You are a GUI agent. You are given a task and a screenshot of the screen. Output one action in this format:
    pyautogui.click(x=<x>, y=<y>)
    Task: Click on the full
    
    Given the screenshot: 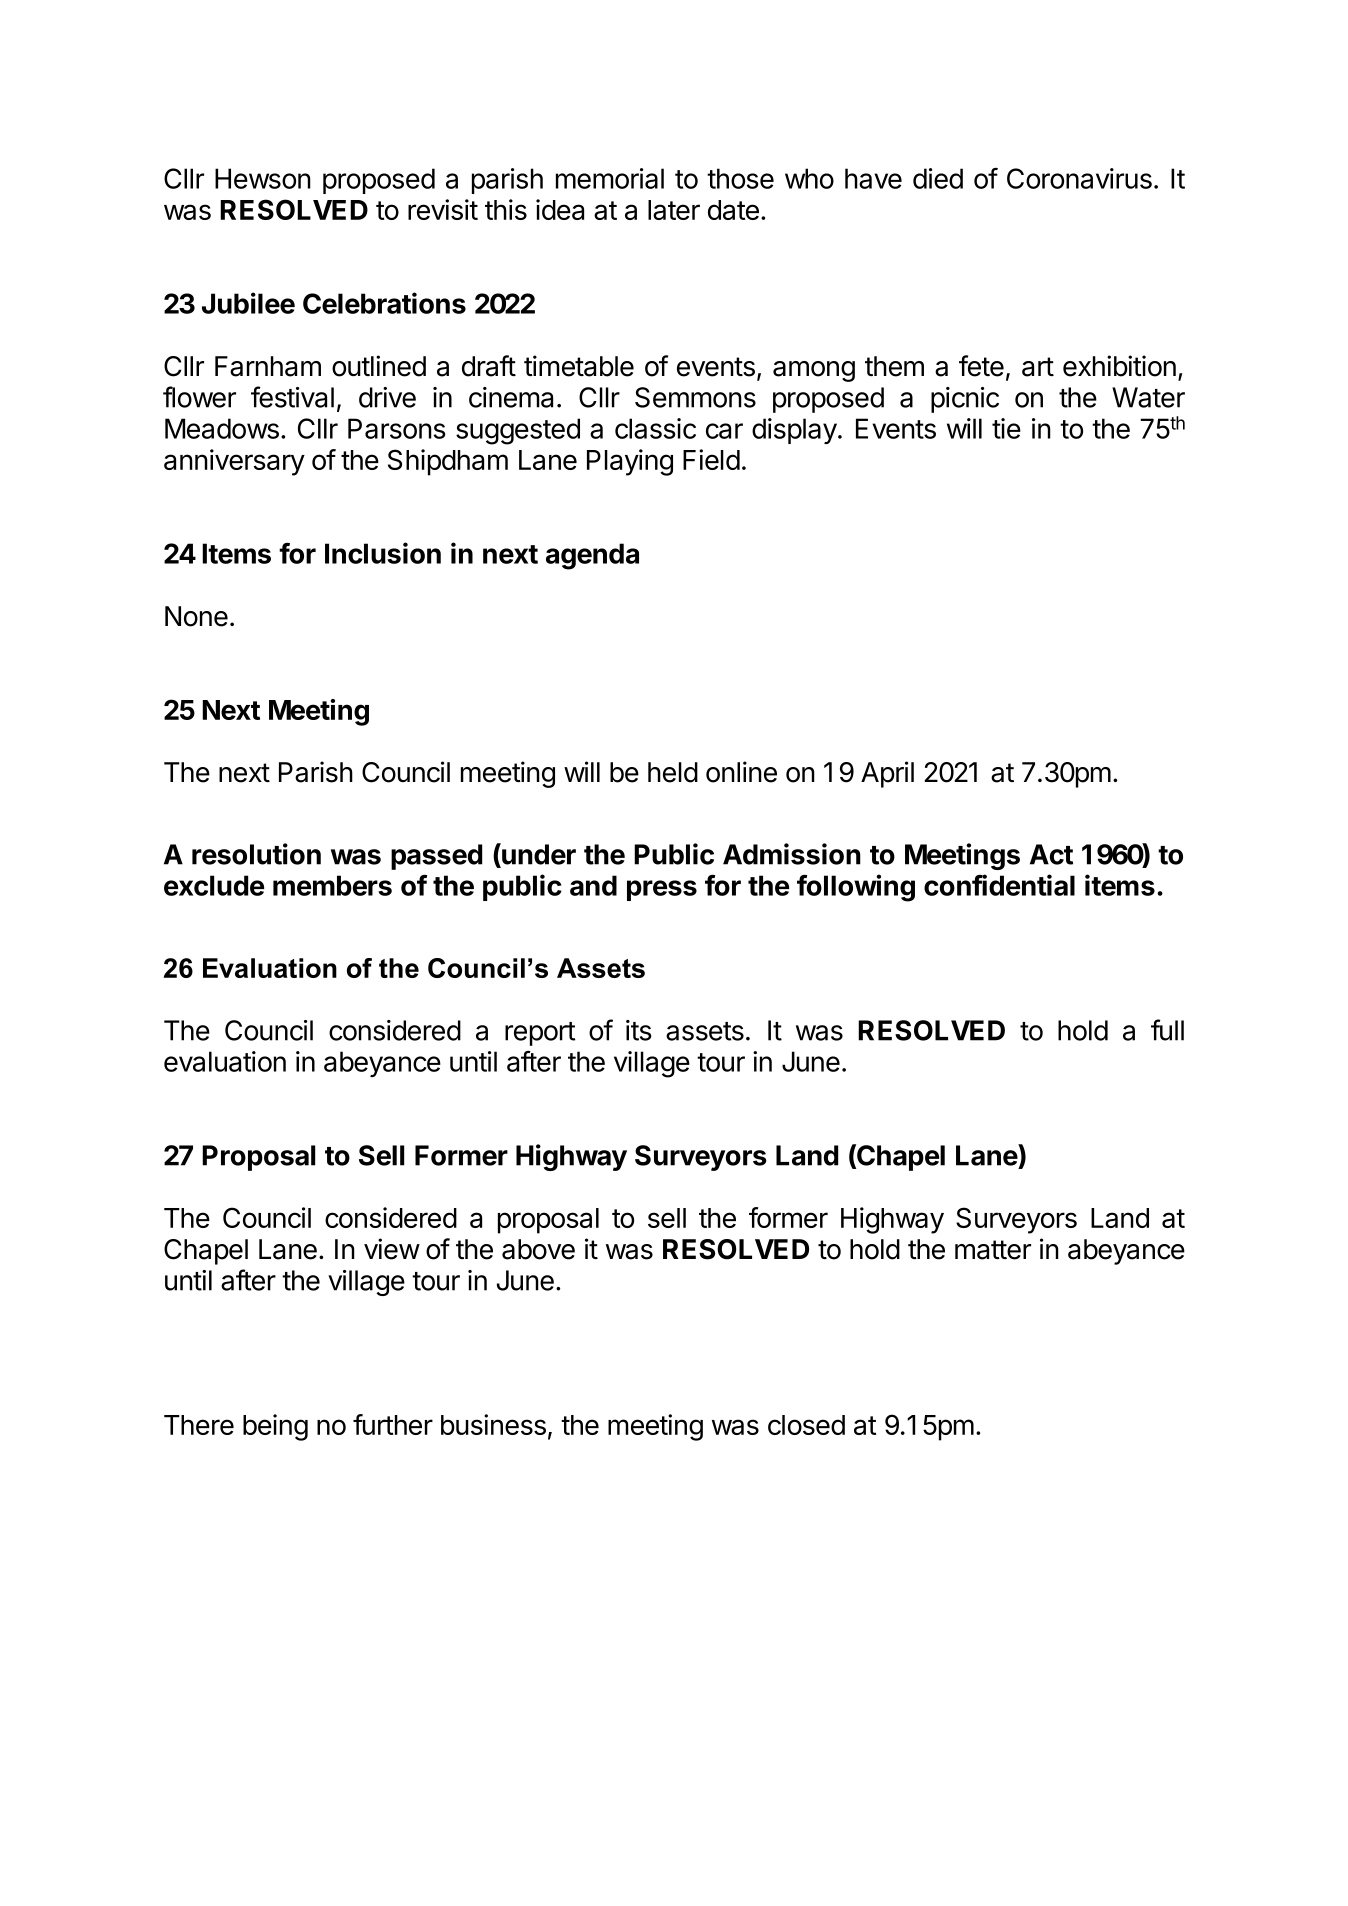 What is the action you would take?
    pyautogui.click(x=1167, y=1030)
